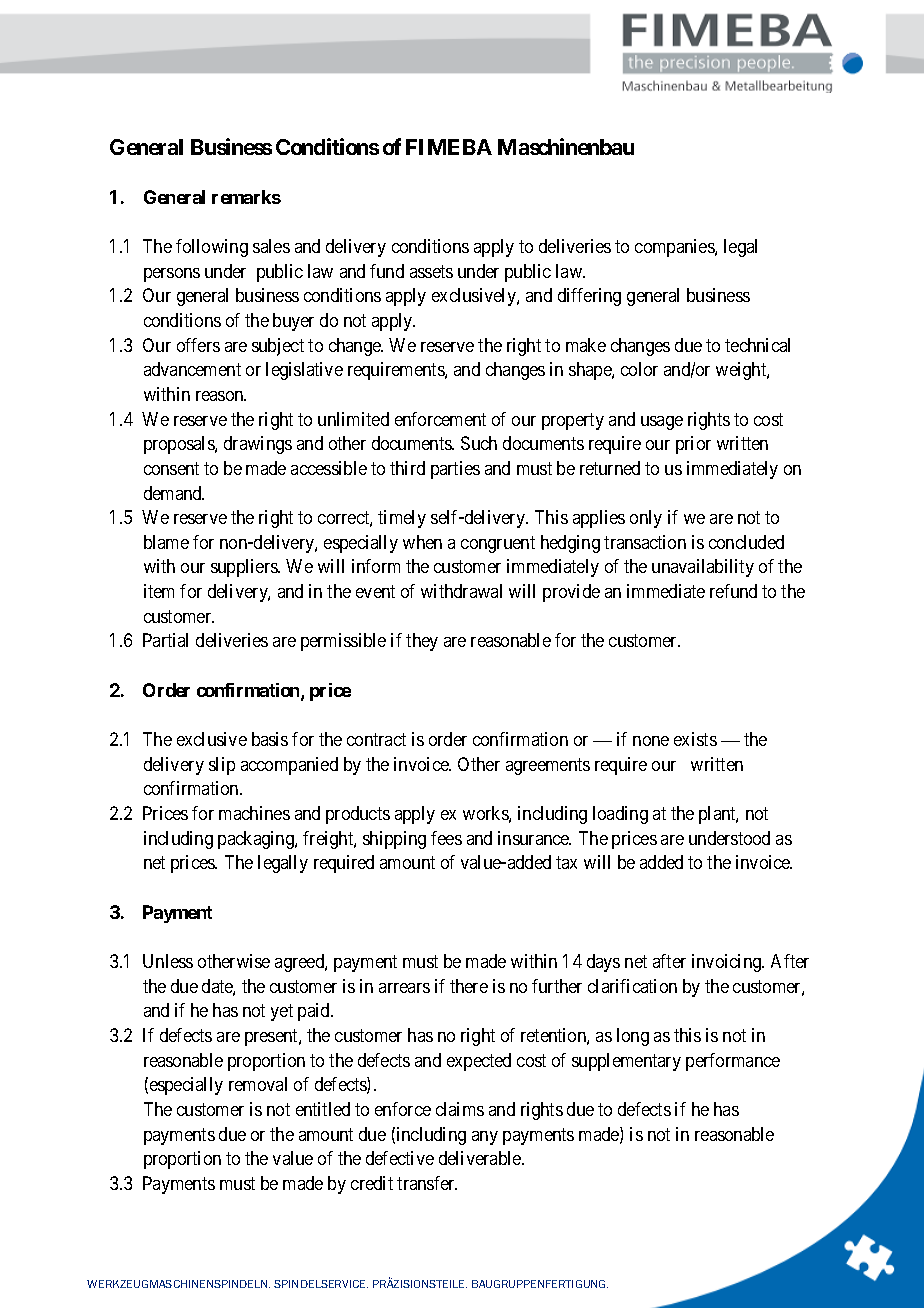 This page has width=924, height=1308. Describe the element at coordinates (258, 1084) in the page. I see `removal` at that location.
